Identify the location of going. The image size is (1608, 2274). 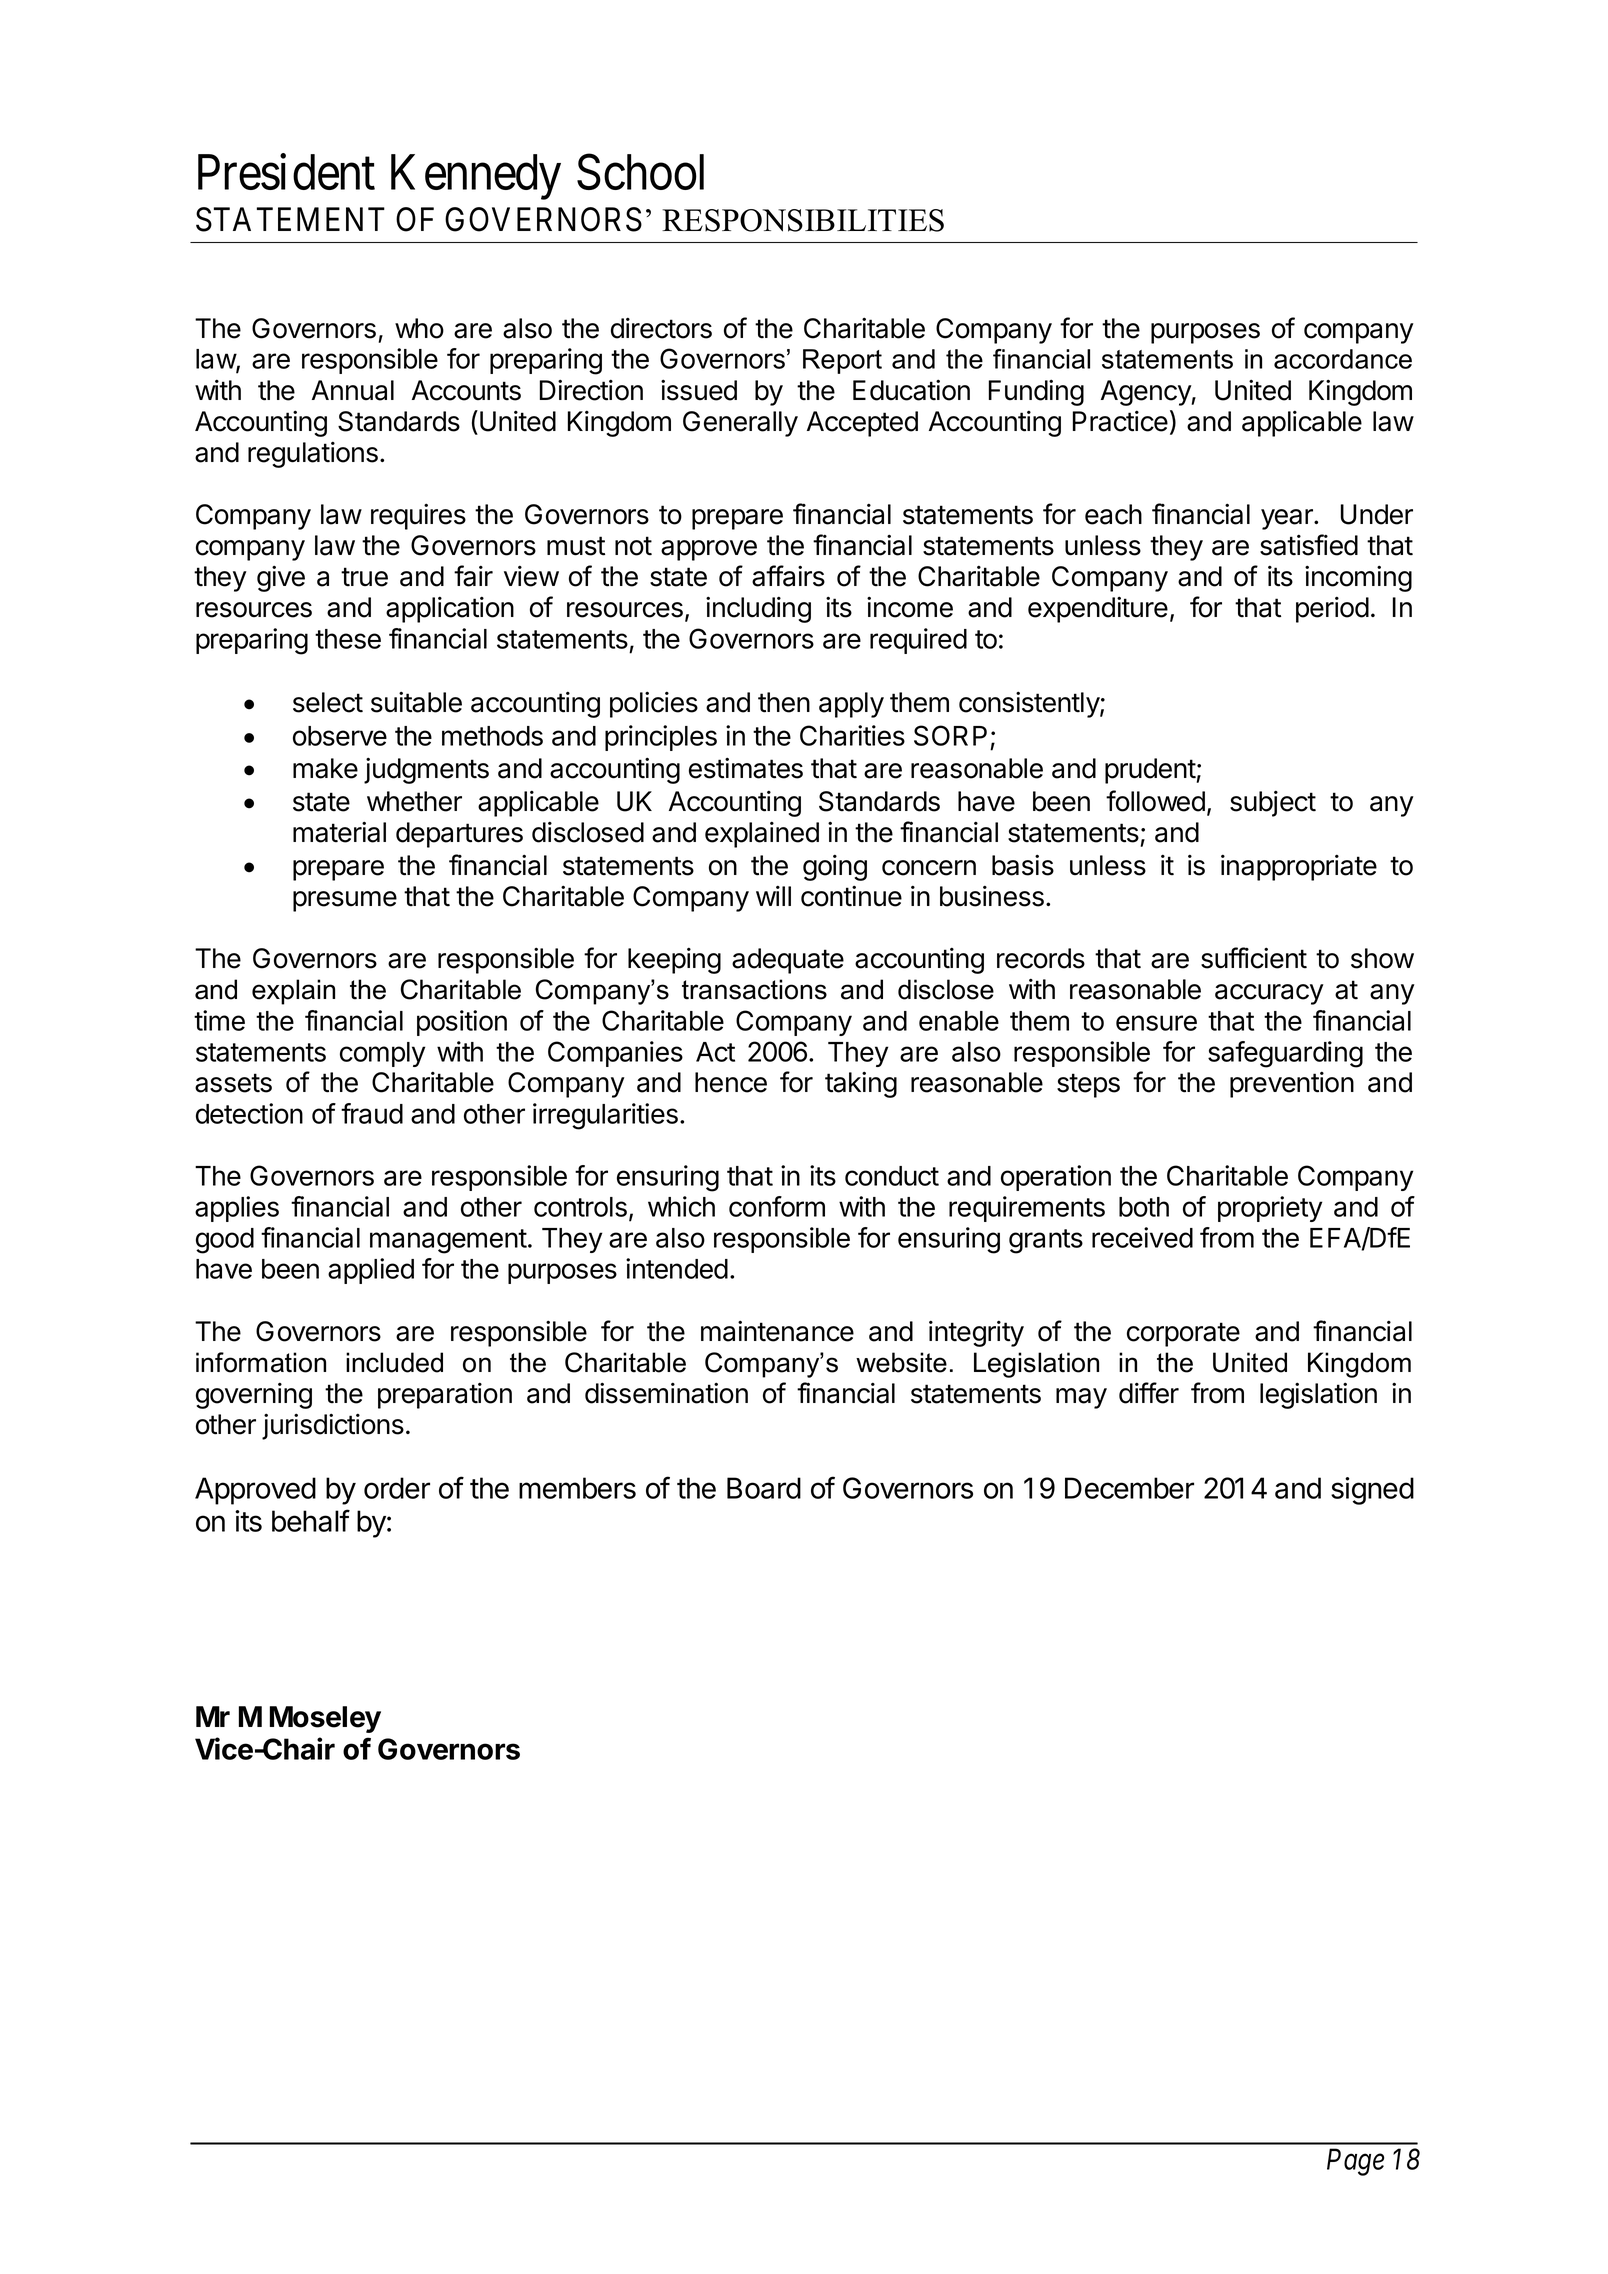
(835, 868).
